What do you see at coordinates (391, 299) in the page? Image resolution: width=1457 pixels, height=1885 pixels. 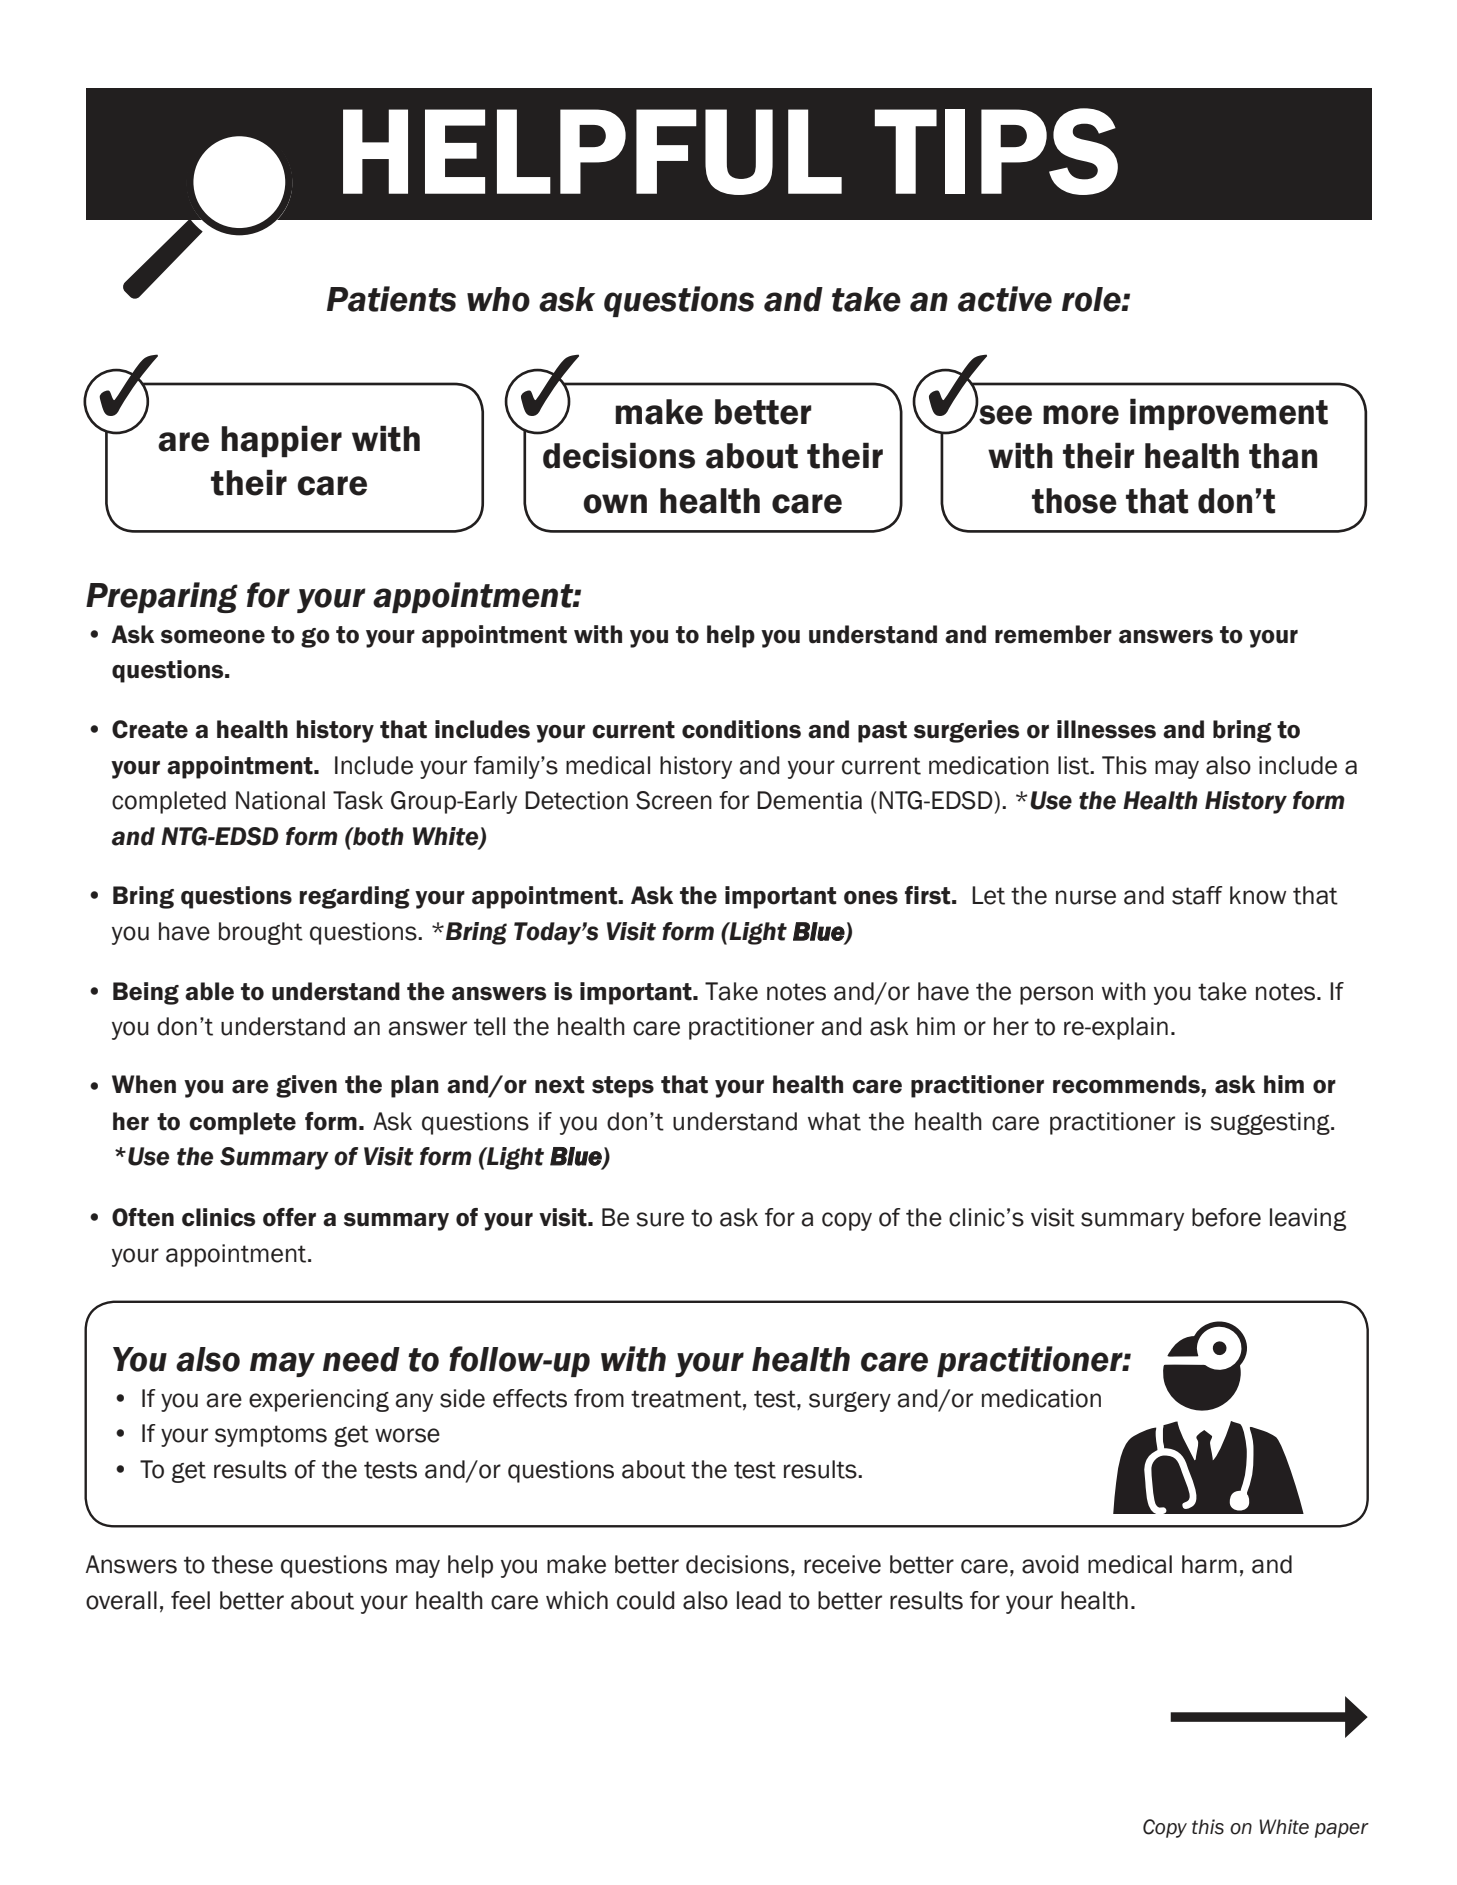 I see `Patients` at bounding box center [391, 299].
